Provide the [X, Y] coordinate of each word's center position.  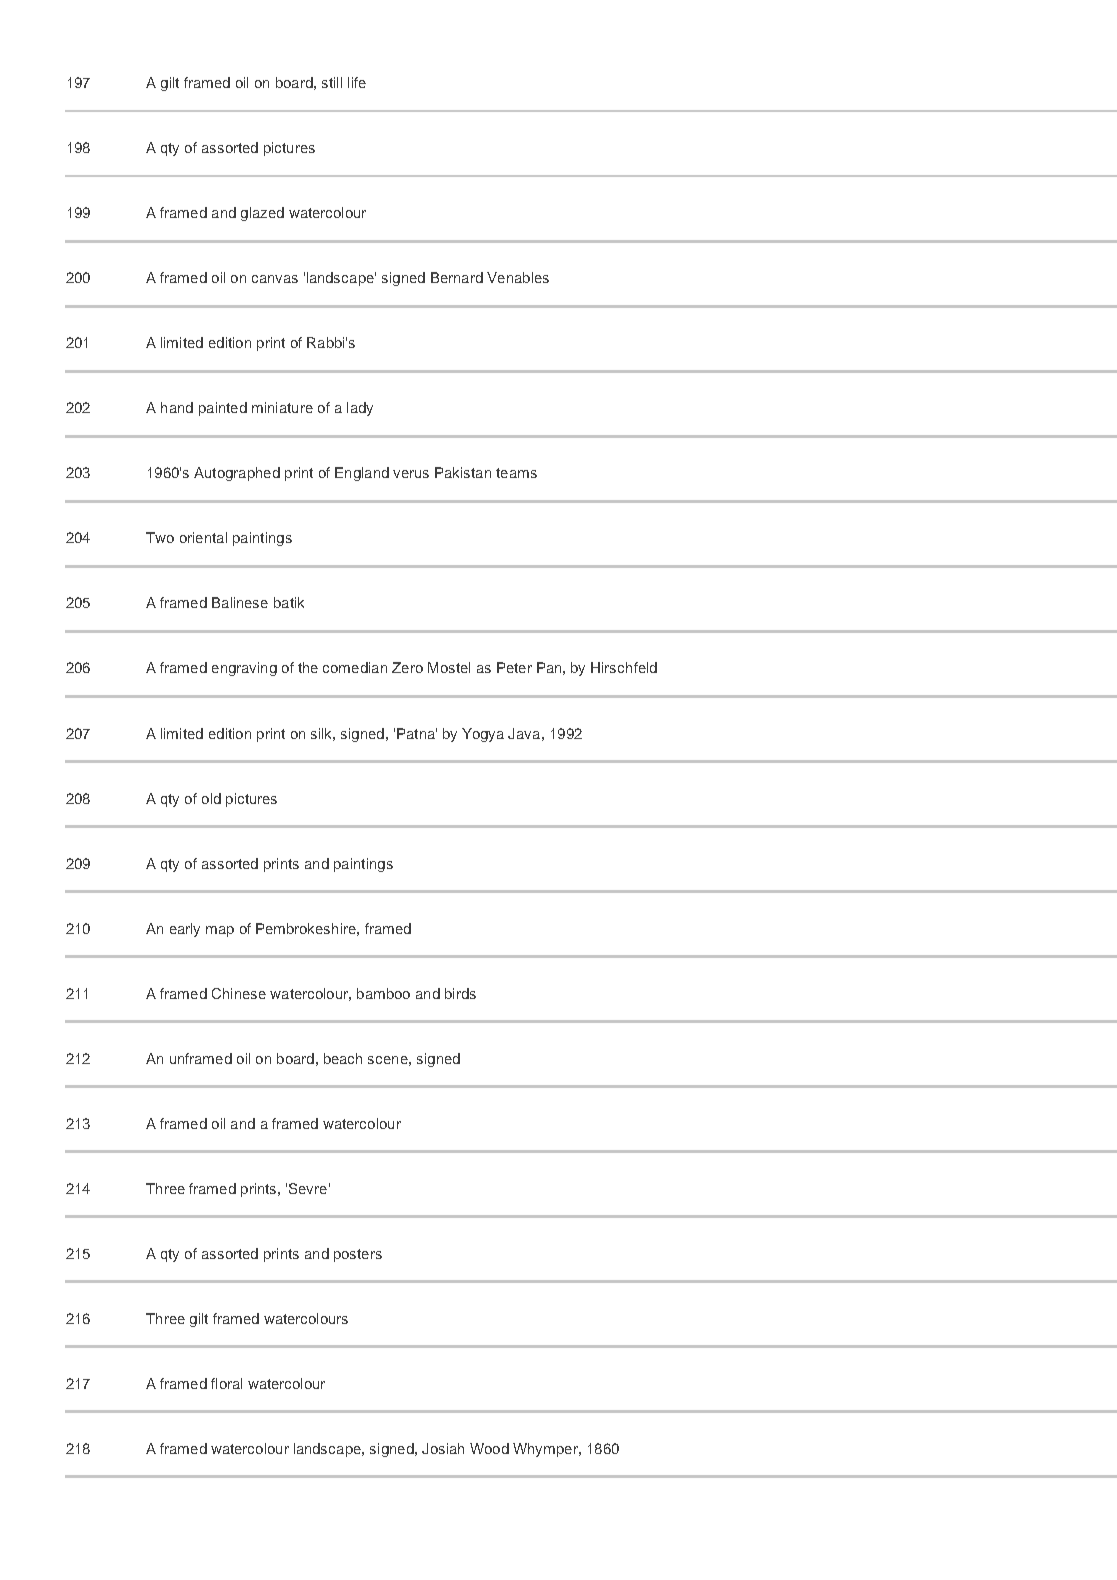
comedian [355, 667]
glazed [262, 214]
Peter [514, 667]
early [185, 930]
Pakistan [463, 472]
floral [226, 1383]
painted [223, 409]
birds [460, 993]
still [332, 82]
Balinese [240, 602]
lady [360, 409]
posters [358, 1255]
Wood [489, 1448]
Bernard [457, 277]
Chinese [239, 993]
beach [343, 1058]
